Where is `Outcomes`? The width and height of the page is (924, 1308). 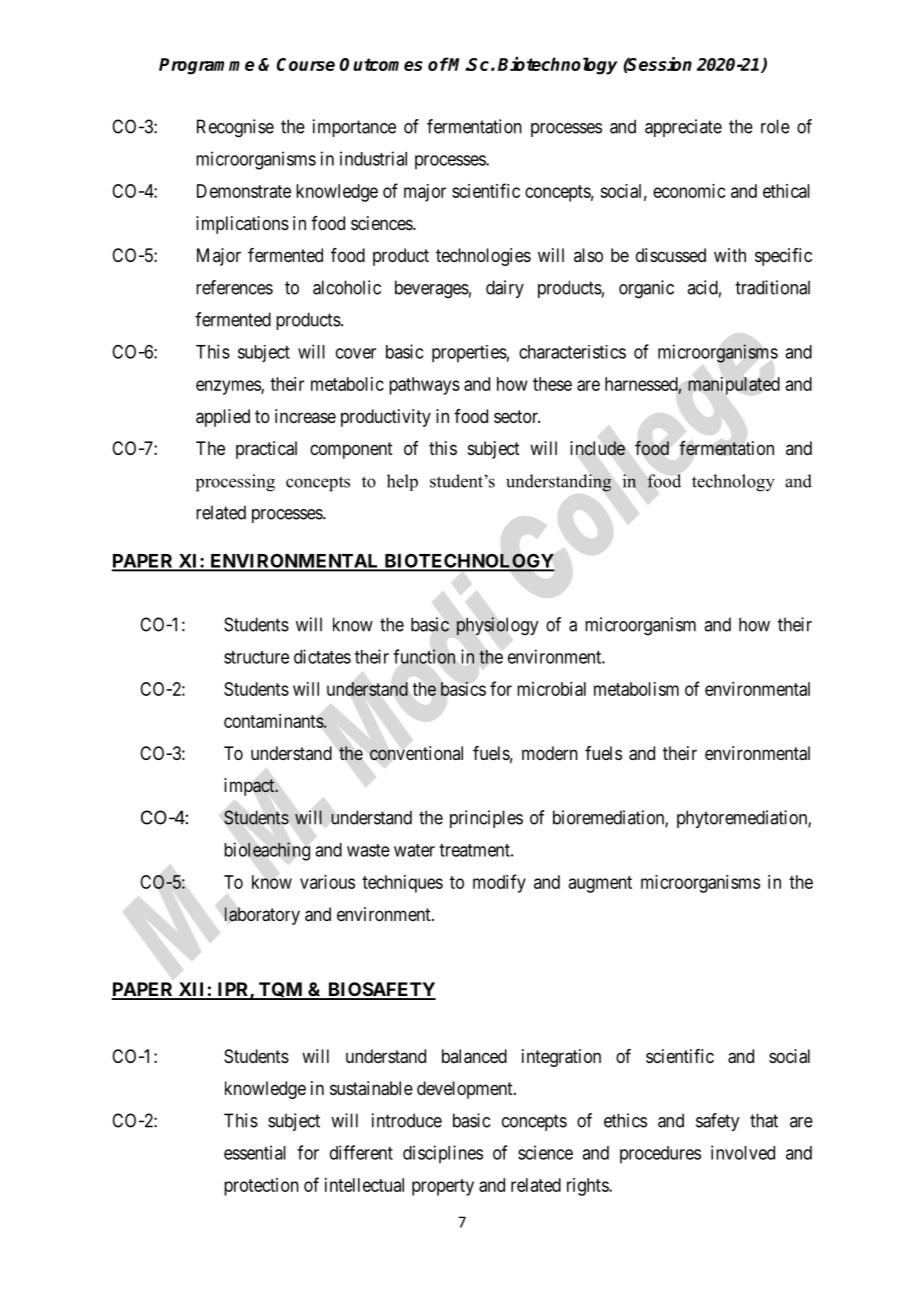 Outcomes is located at coordinates (381, 64).
